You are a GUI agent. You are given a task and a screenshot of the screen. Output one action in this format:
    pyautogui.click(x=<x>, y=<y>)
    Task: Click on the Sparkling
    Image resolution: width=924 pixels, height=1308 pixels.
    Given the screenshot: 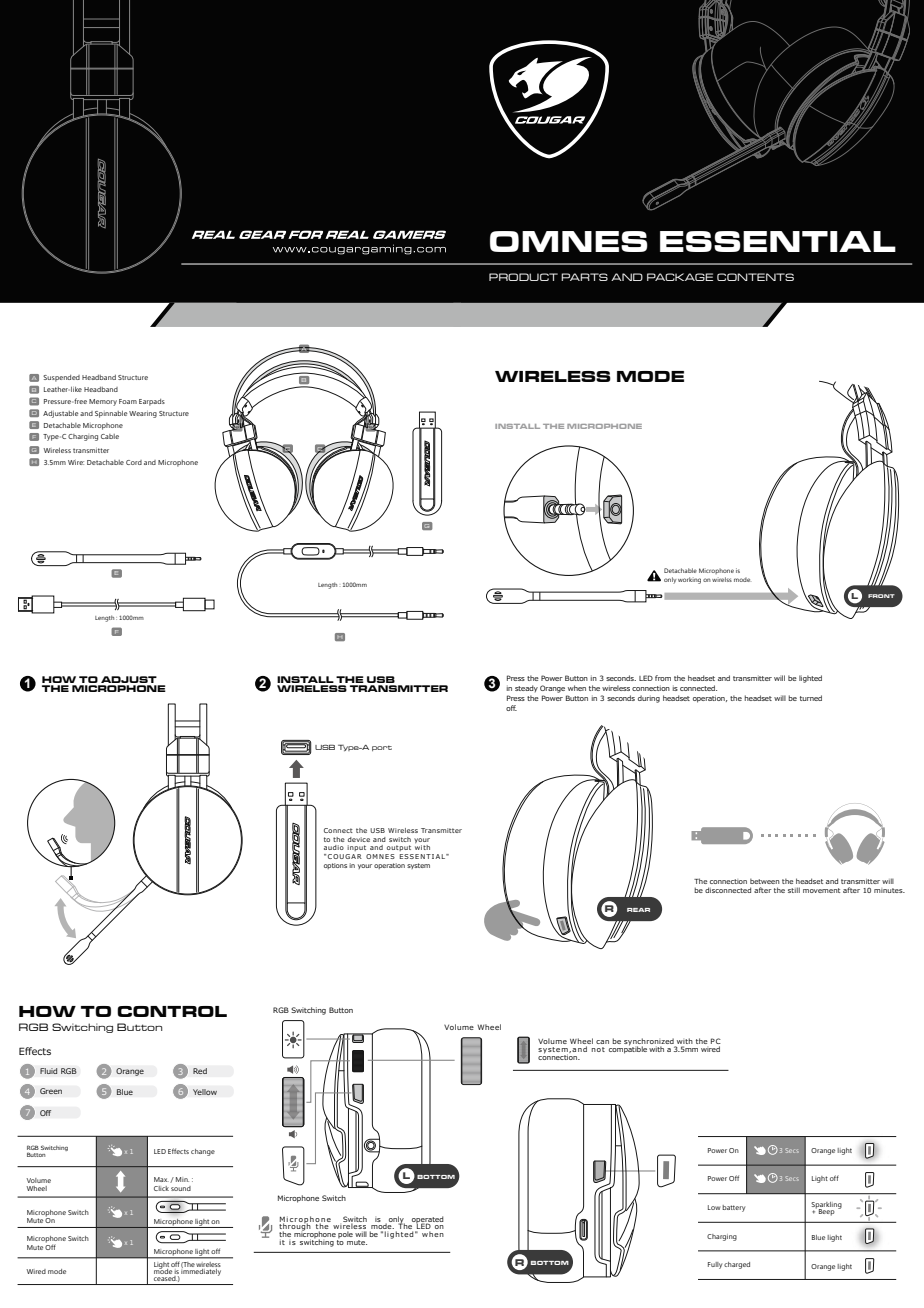 What is the action you would take?
    pyautogui.click(x=826, y=1206)
